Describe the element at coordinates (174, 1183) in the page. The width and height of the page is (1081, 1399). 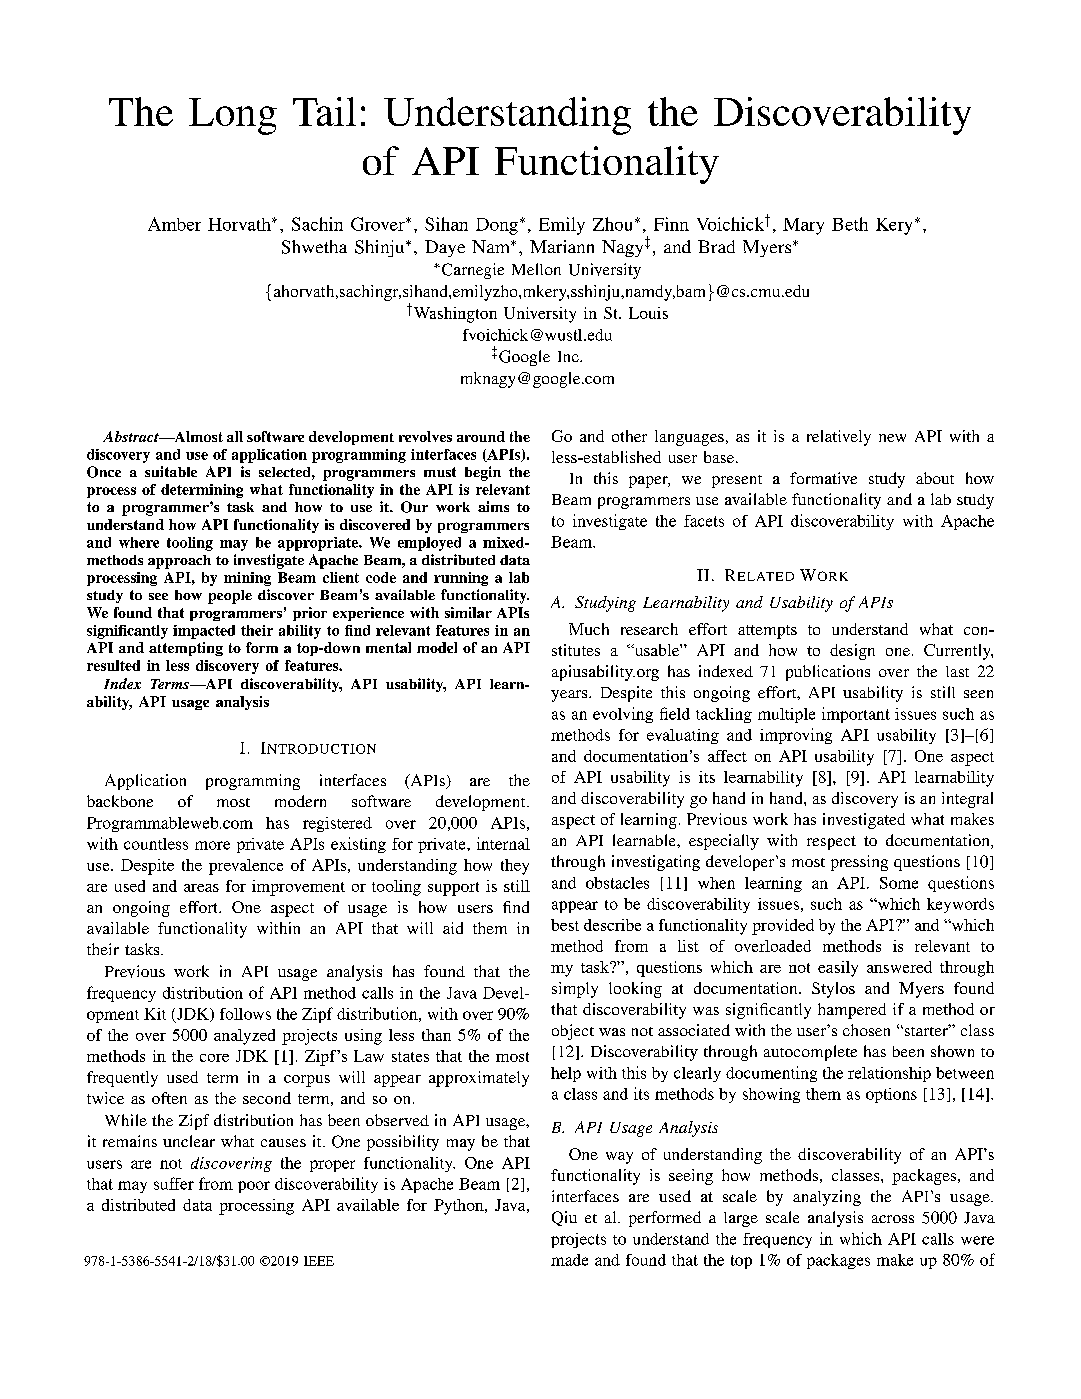
I see `suffer` at that location.
